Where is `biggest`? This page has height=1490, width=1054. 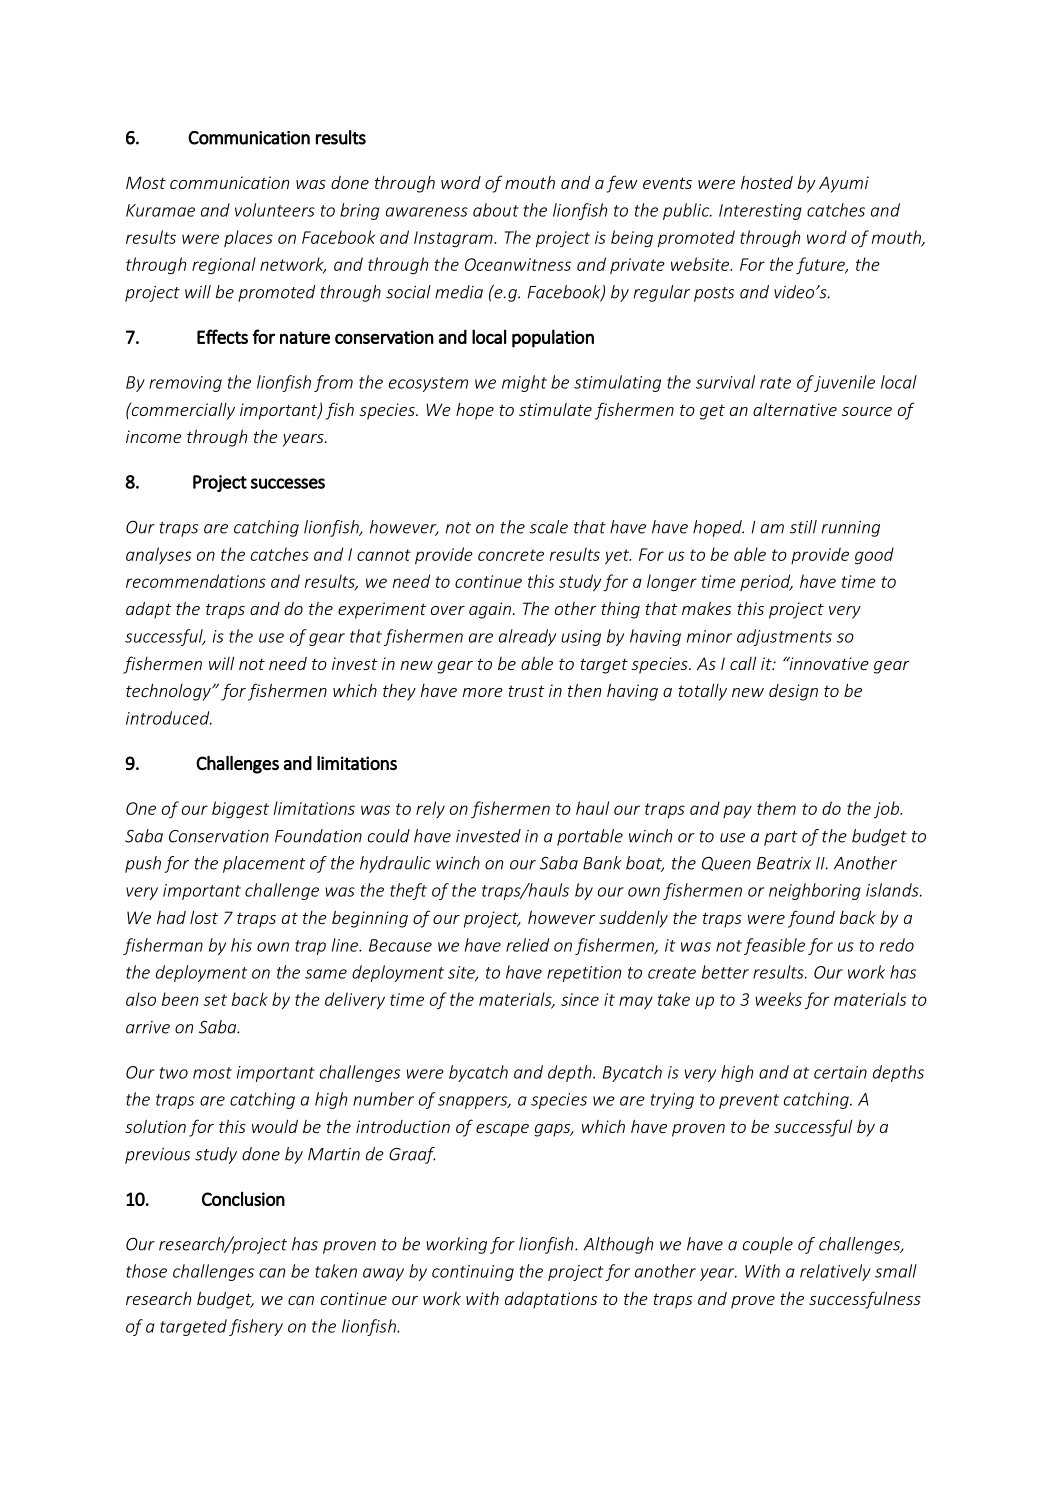
biggest is located at coordinates (240, 809).
